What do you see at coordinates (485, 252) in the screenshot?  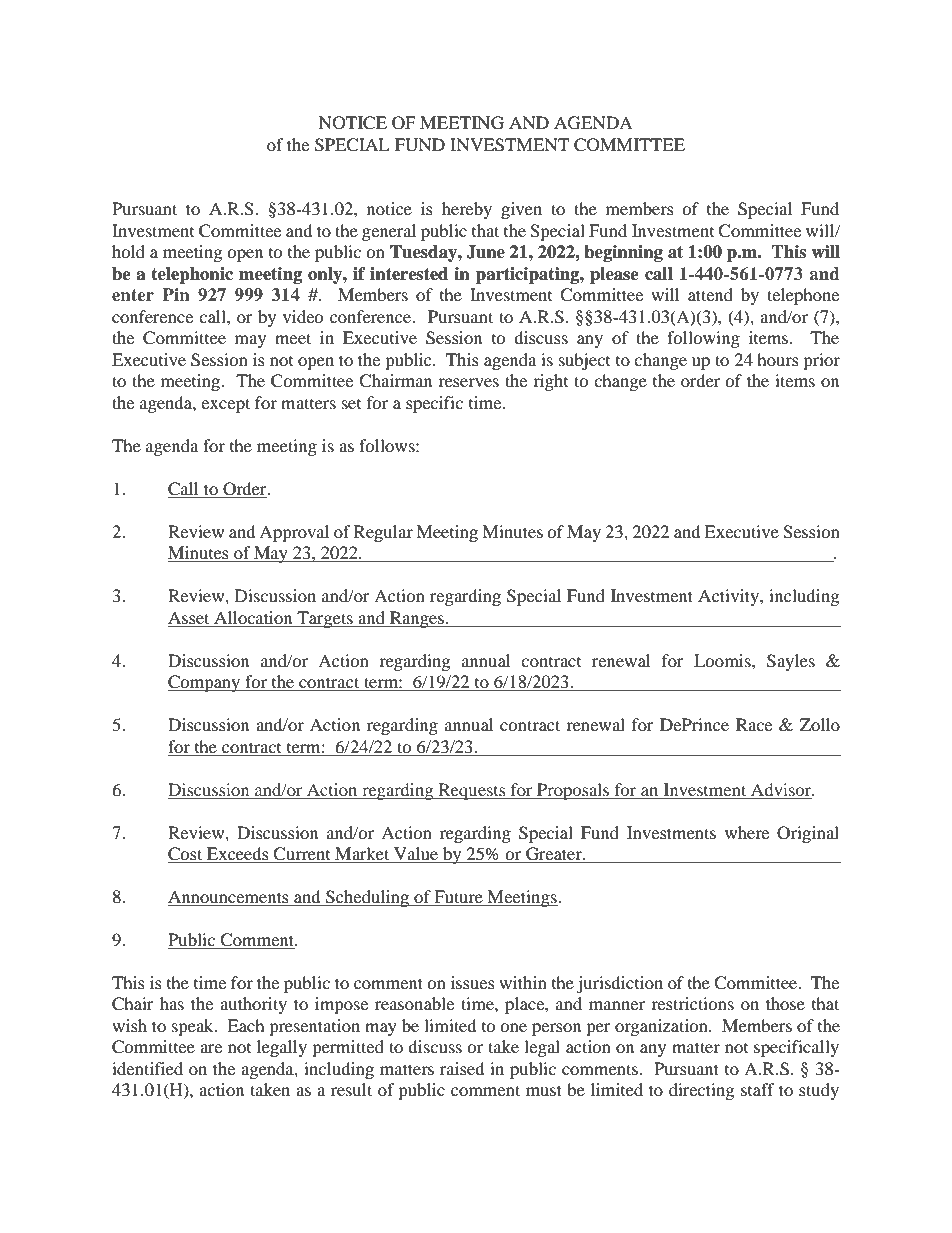 I see `June` at bounding box center [485, 252].
